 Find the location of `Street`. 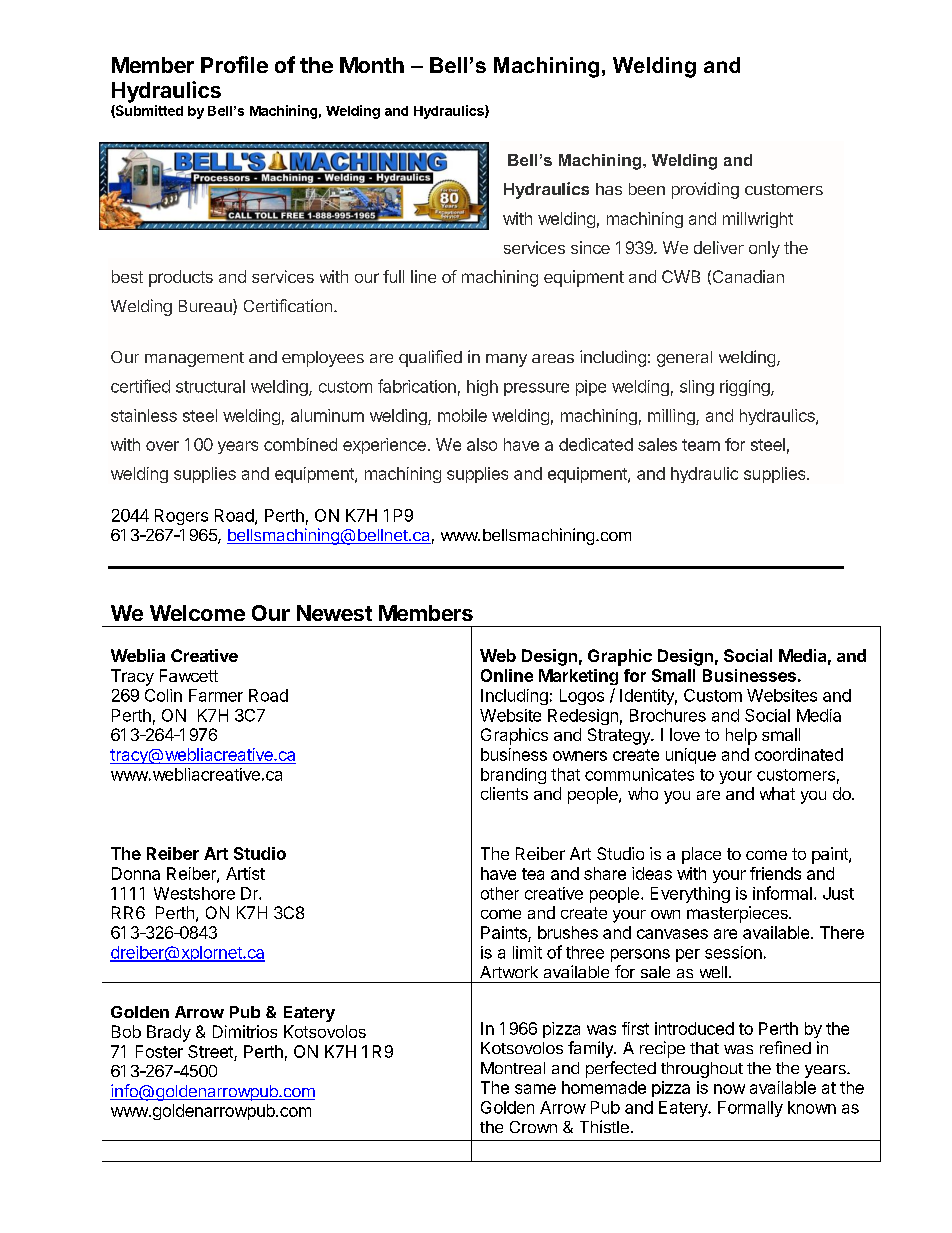

Street is located at coordinates (211, 1053).
